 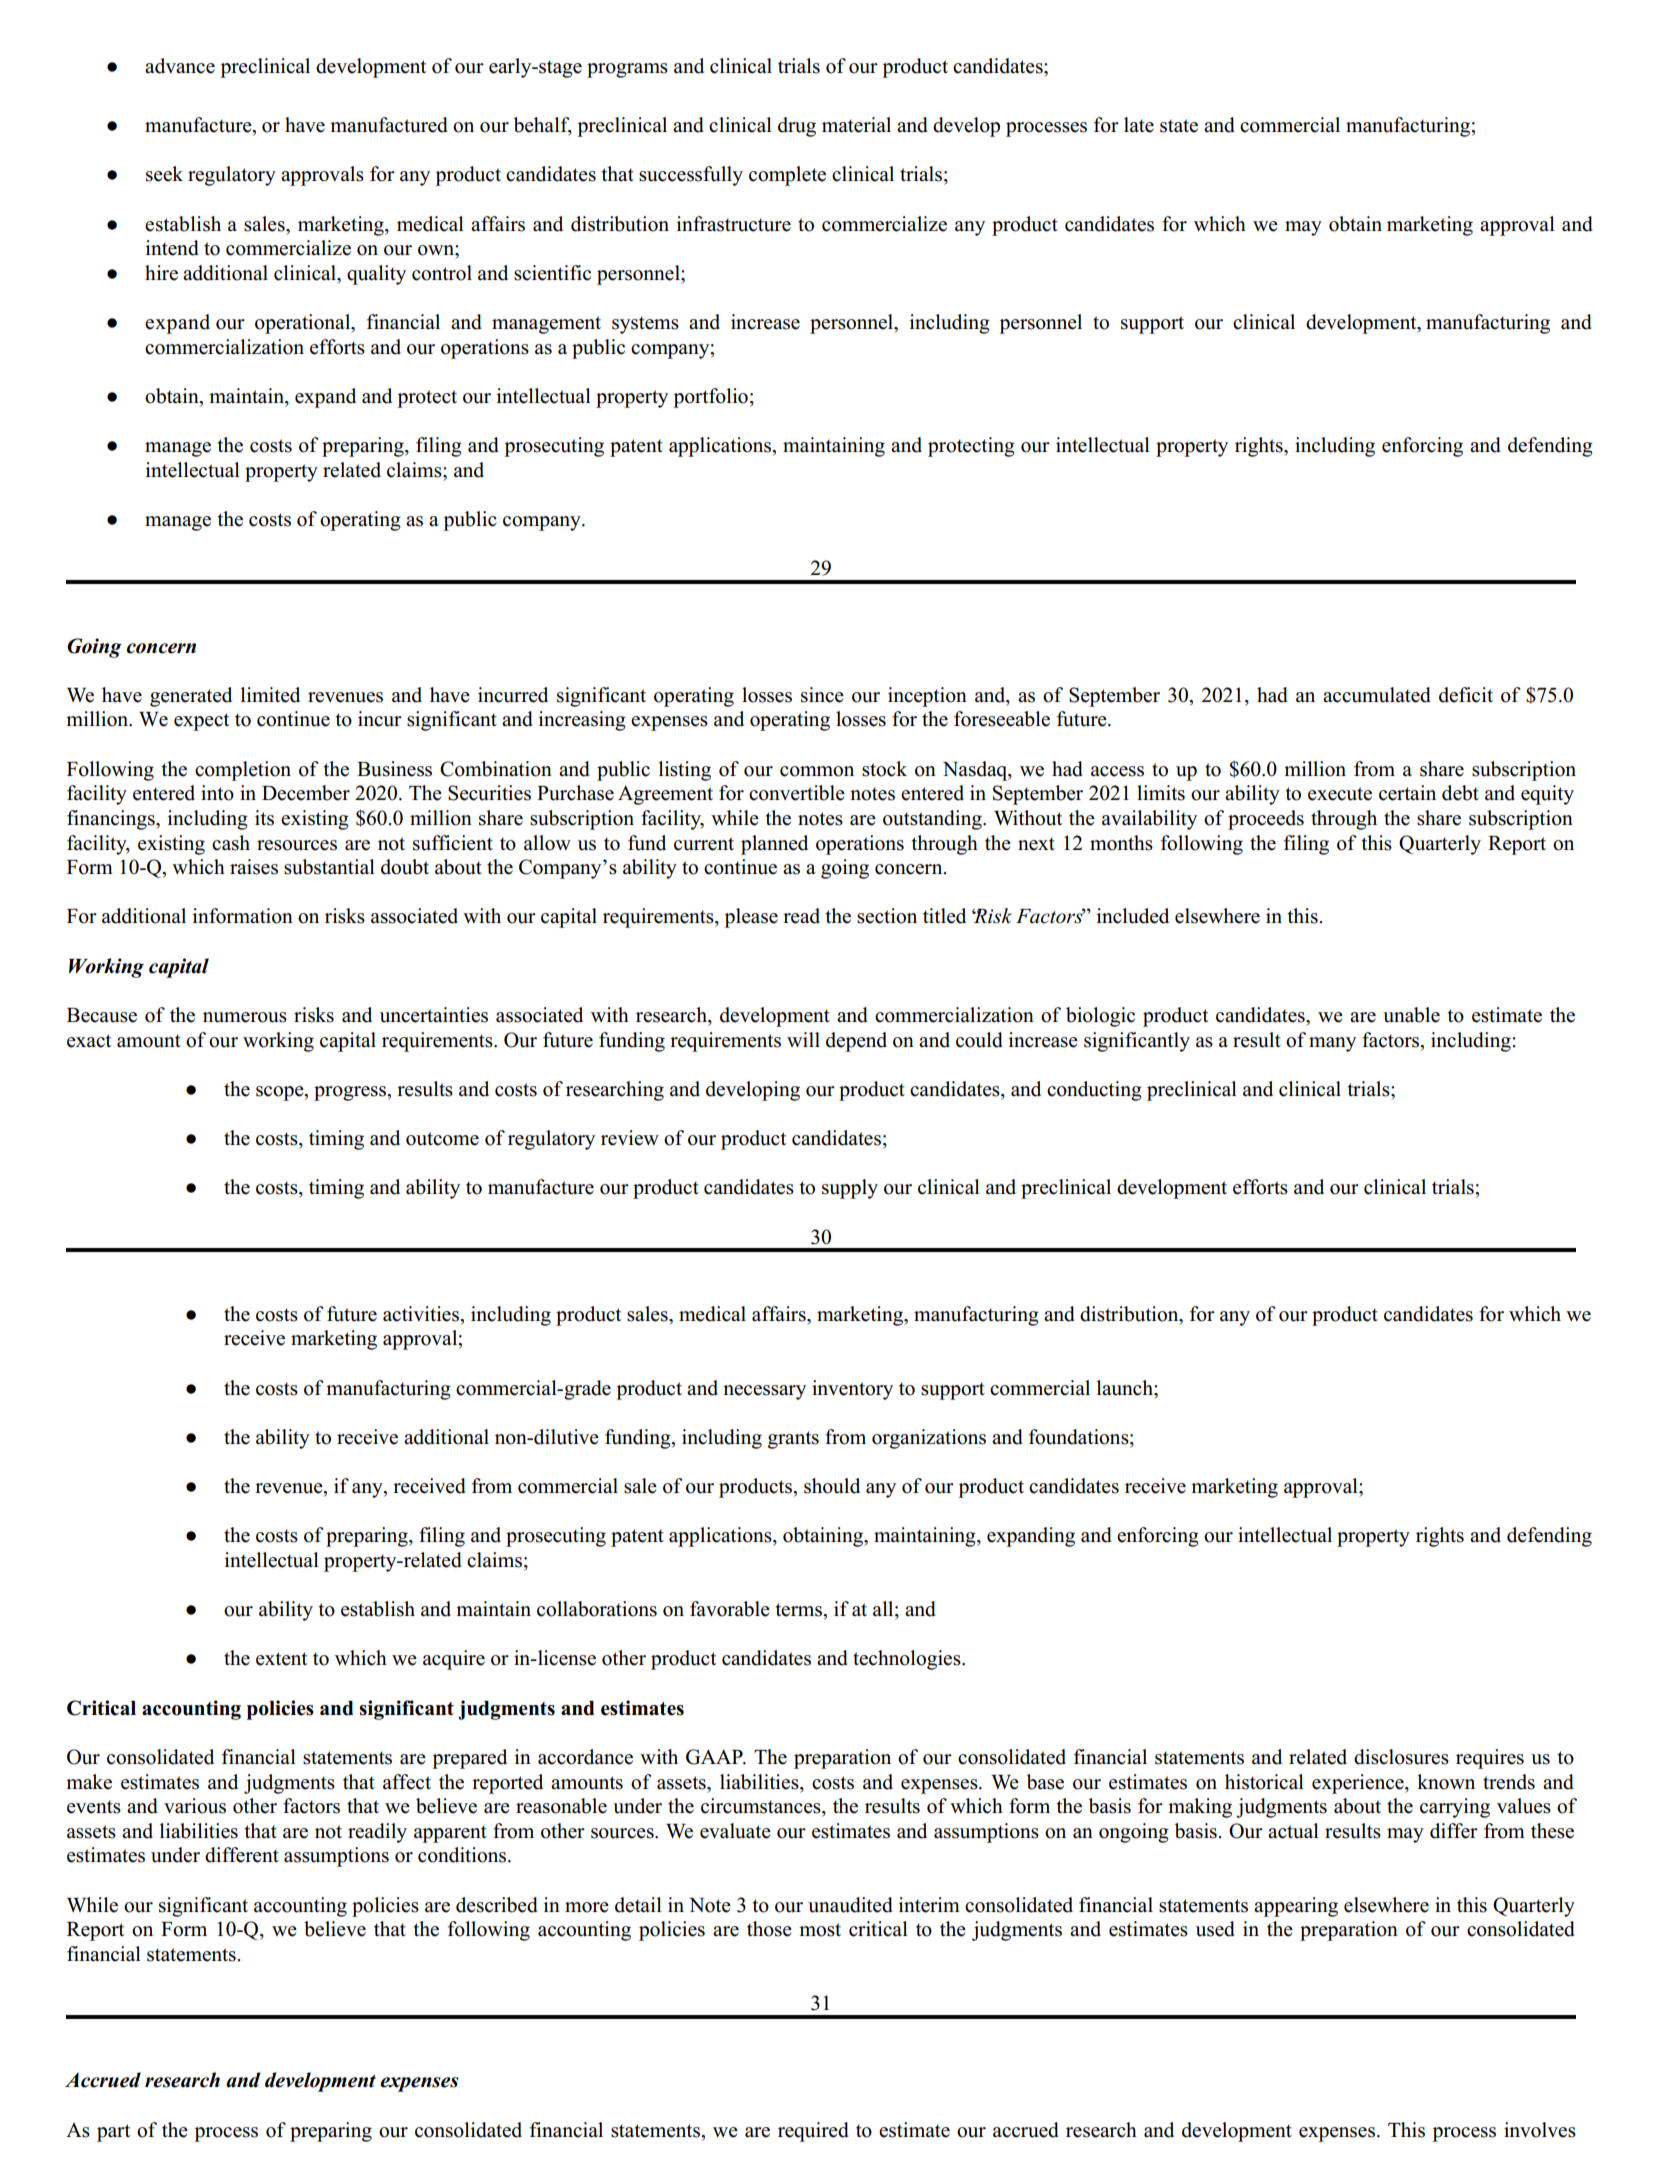 What do you see at coordinates (856, 125) in the screenshot?
I see `material` at bounding box center [856, 125].
